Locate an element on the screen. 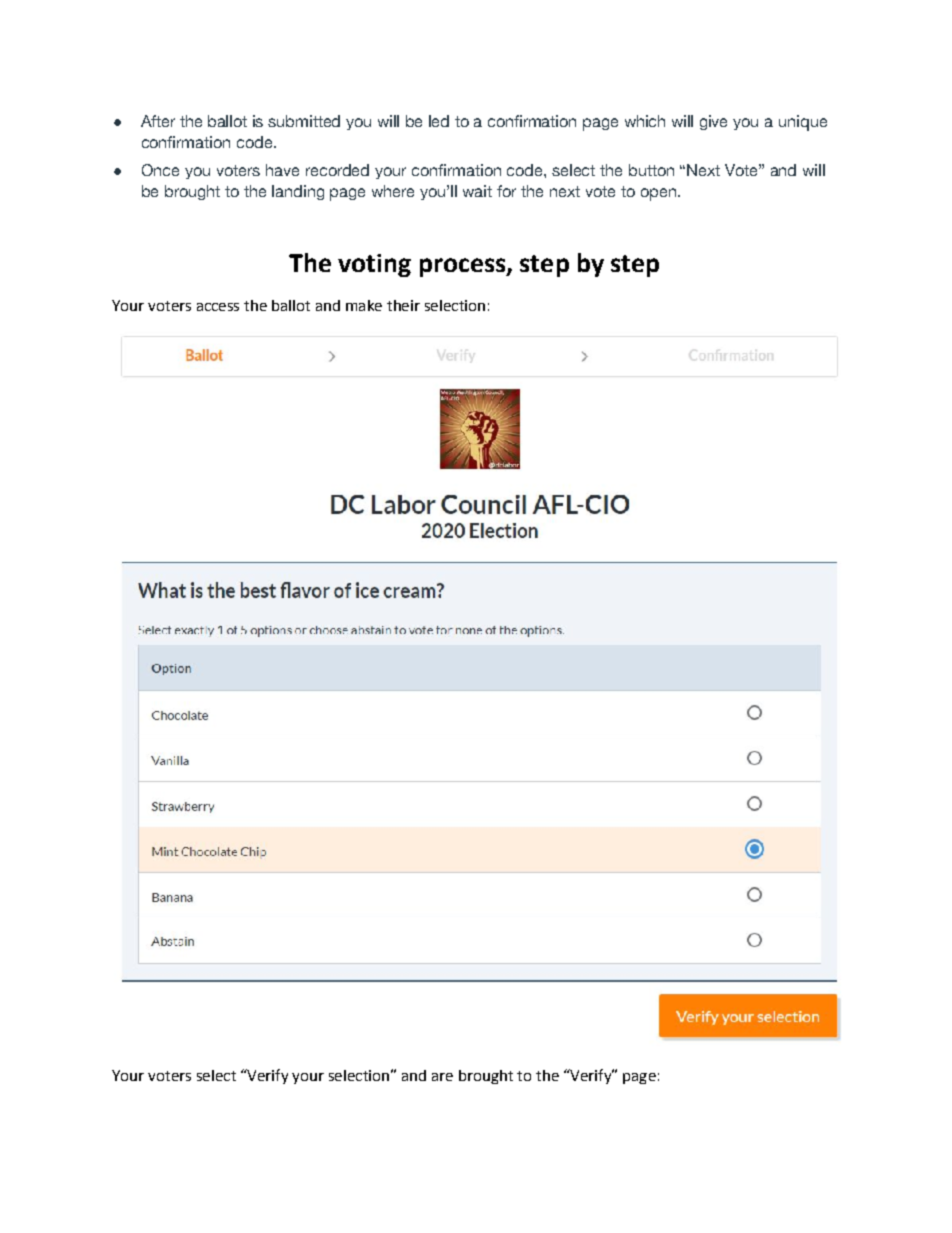 This screenshot has height=1233, width=952. have is located at coordinates (282, 170).
